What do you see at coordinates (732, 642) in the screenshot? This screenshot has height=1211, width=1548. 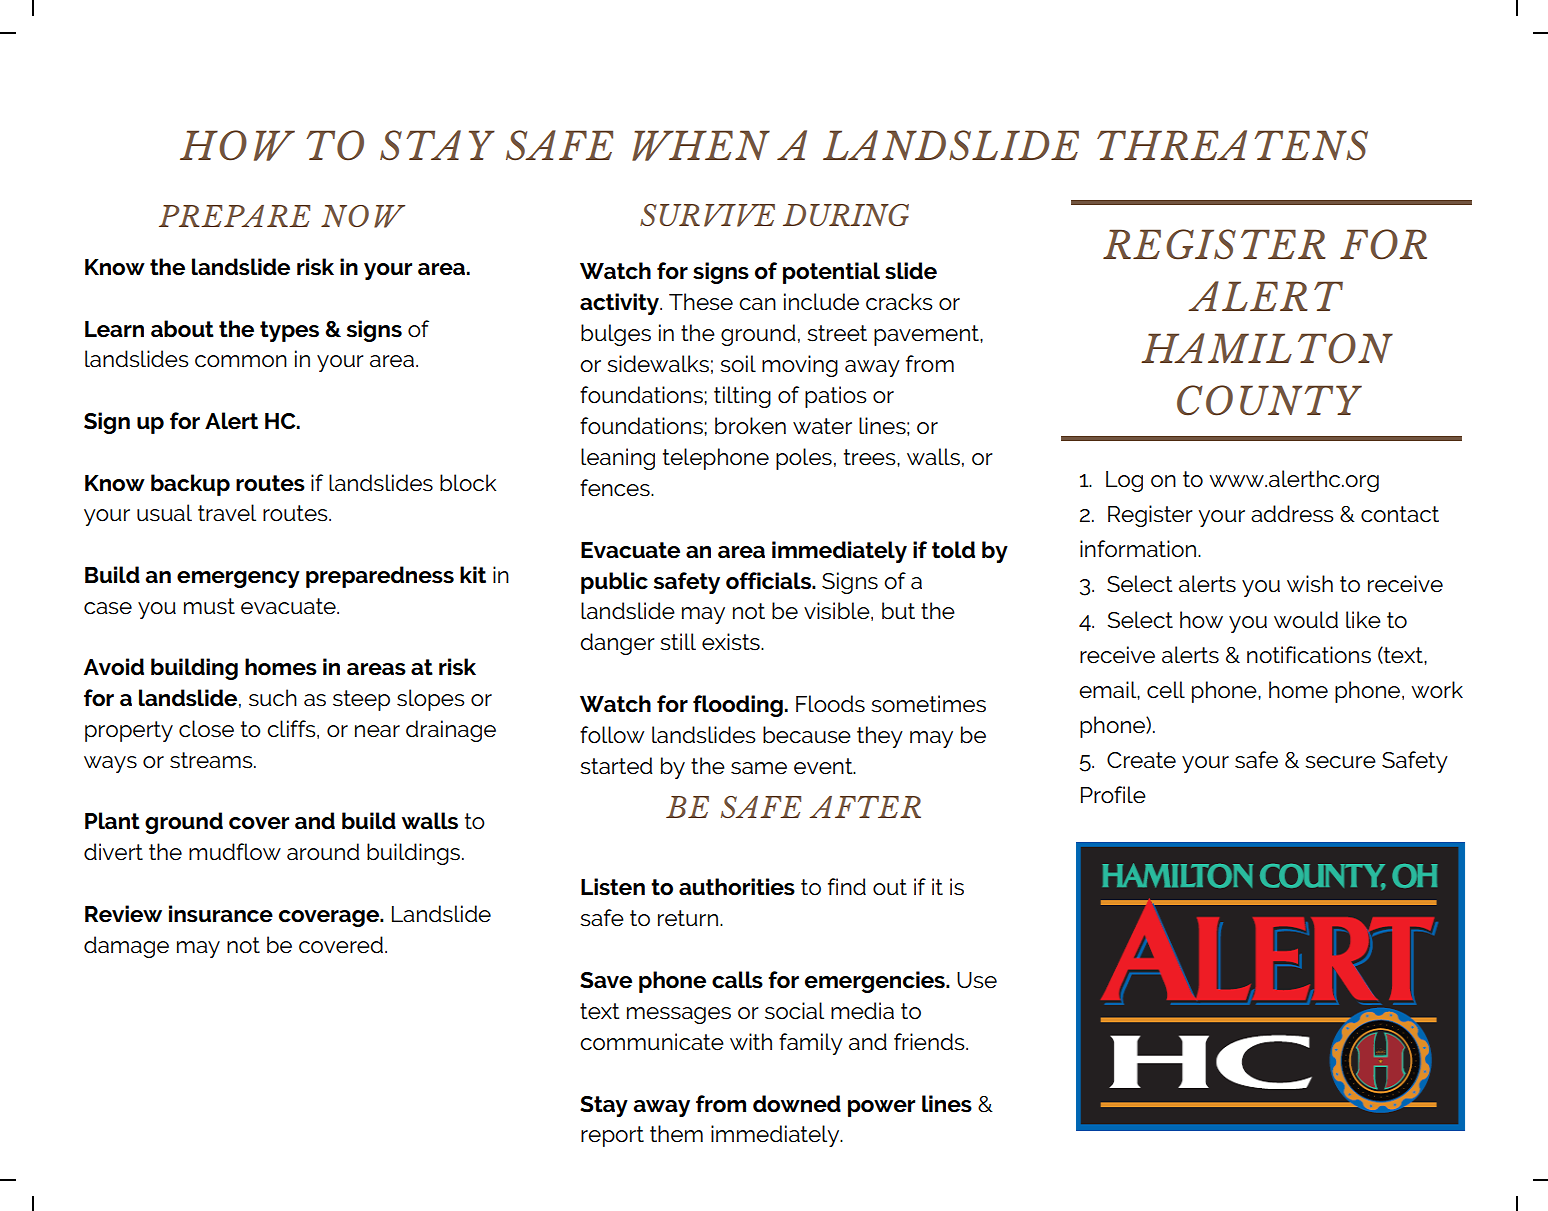 I see `exists` at bounding box center [732, 642].
